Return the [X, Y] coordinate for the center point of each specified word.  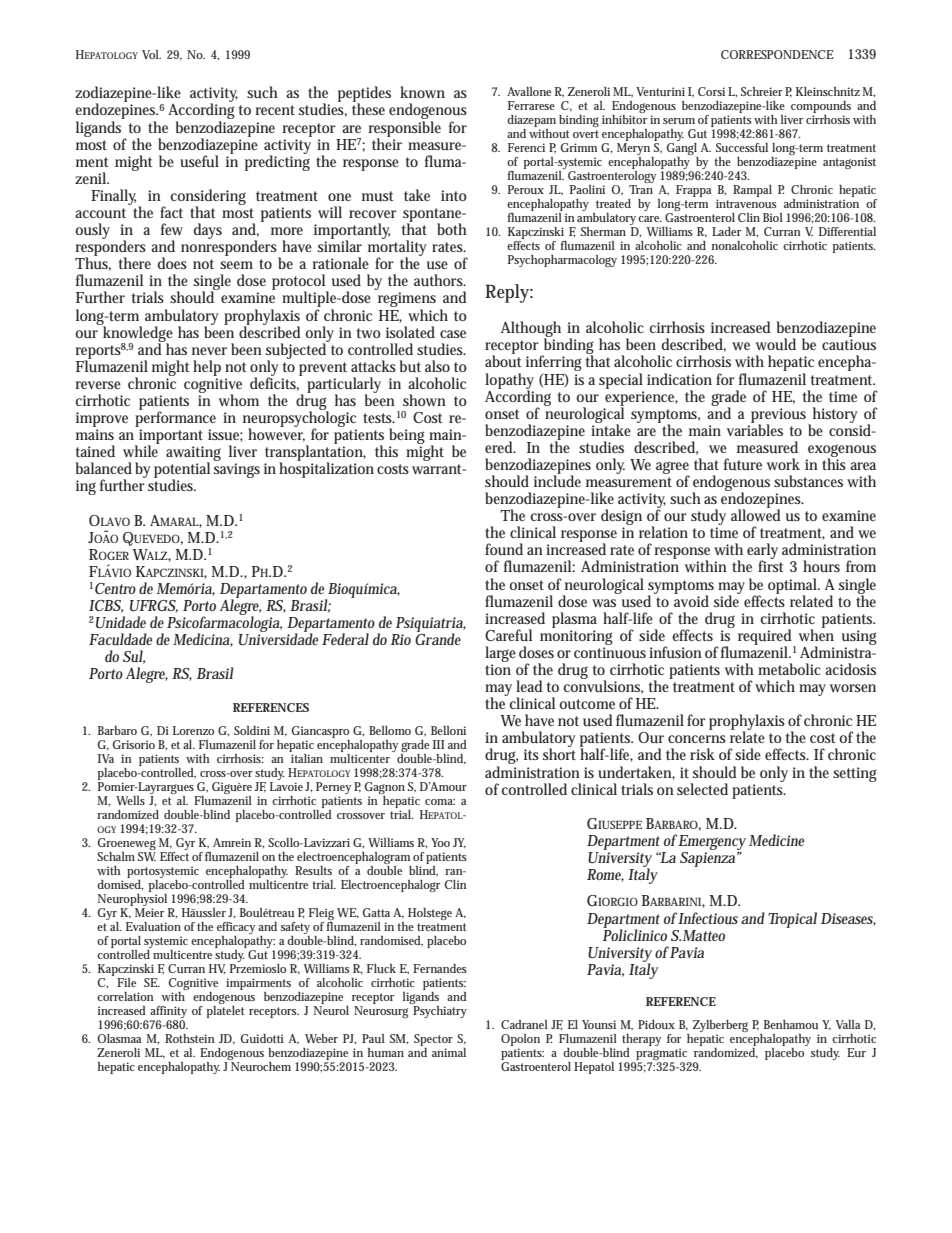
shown [424, 400]
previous [780, 416]
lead [529, 686]
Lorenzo [193, 730]
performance [175, 418]
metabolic [789, 669]
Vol [151, 54]
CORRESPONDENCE [777, 54]
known [422, 92]
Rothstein [189, 1038]
